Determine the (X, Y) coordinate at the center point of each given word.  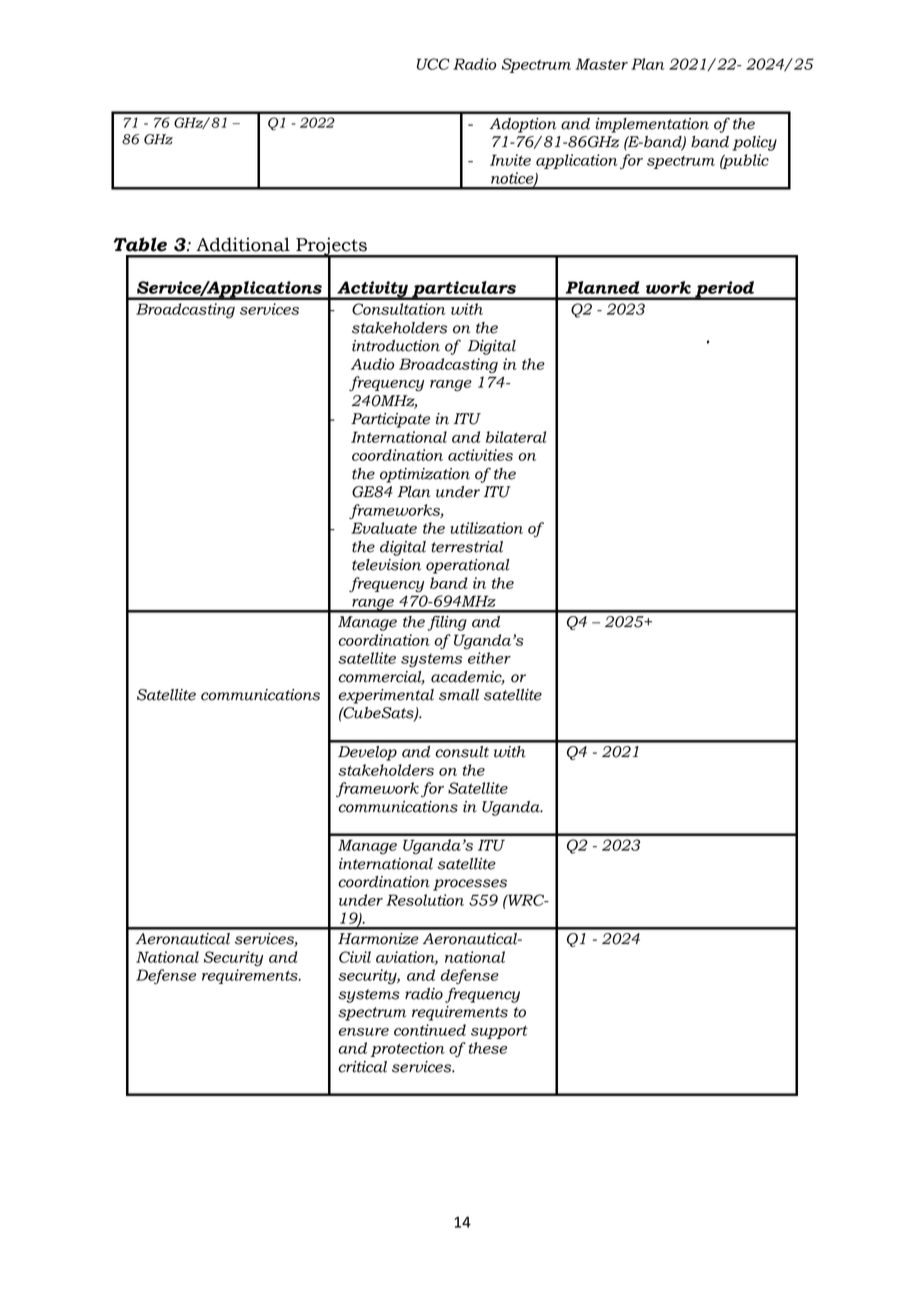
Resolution (425, 900)
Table (140, 244)
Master (601, 64)
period (725, 290)
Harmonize (378, 939)
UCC (433, 64)
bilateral (516, 437)
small (459, 695)
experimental (386, 696)
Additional (243, 244)
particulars (464, 290)
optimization (425, 475)
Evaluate (384, 528)
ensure (364, 1032)
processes (470, 885)
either (489, 658)
